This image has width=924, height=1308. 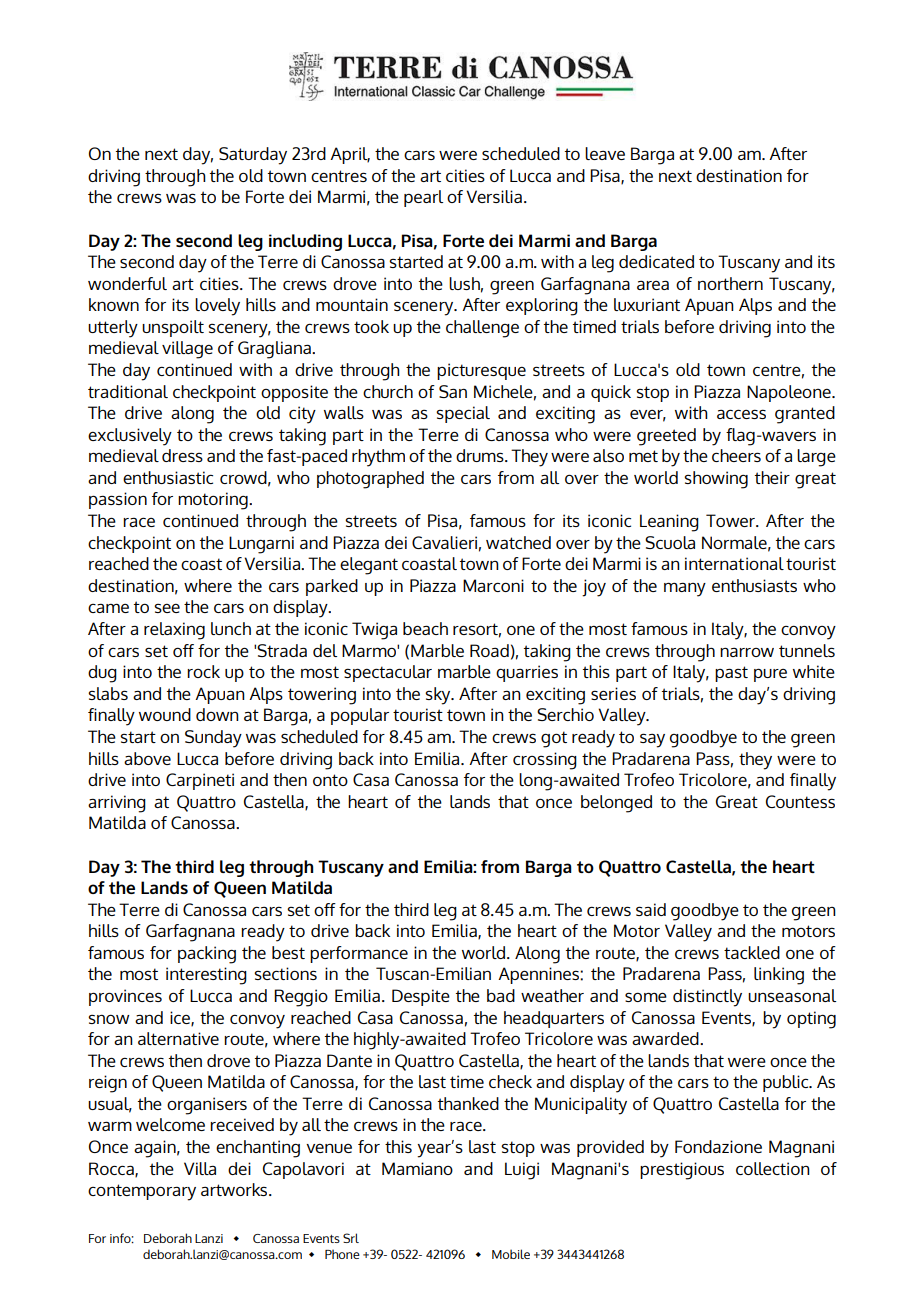 What do you see at coordinates (773, 1168) in the image?
I see `collection` at bounding box center [773, 1168].
